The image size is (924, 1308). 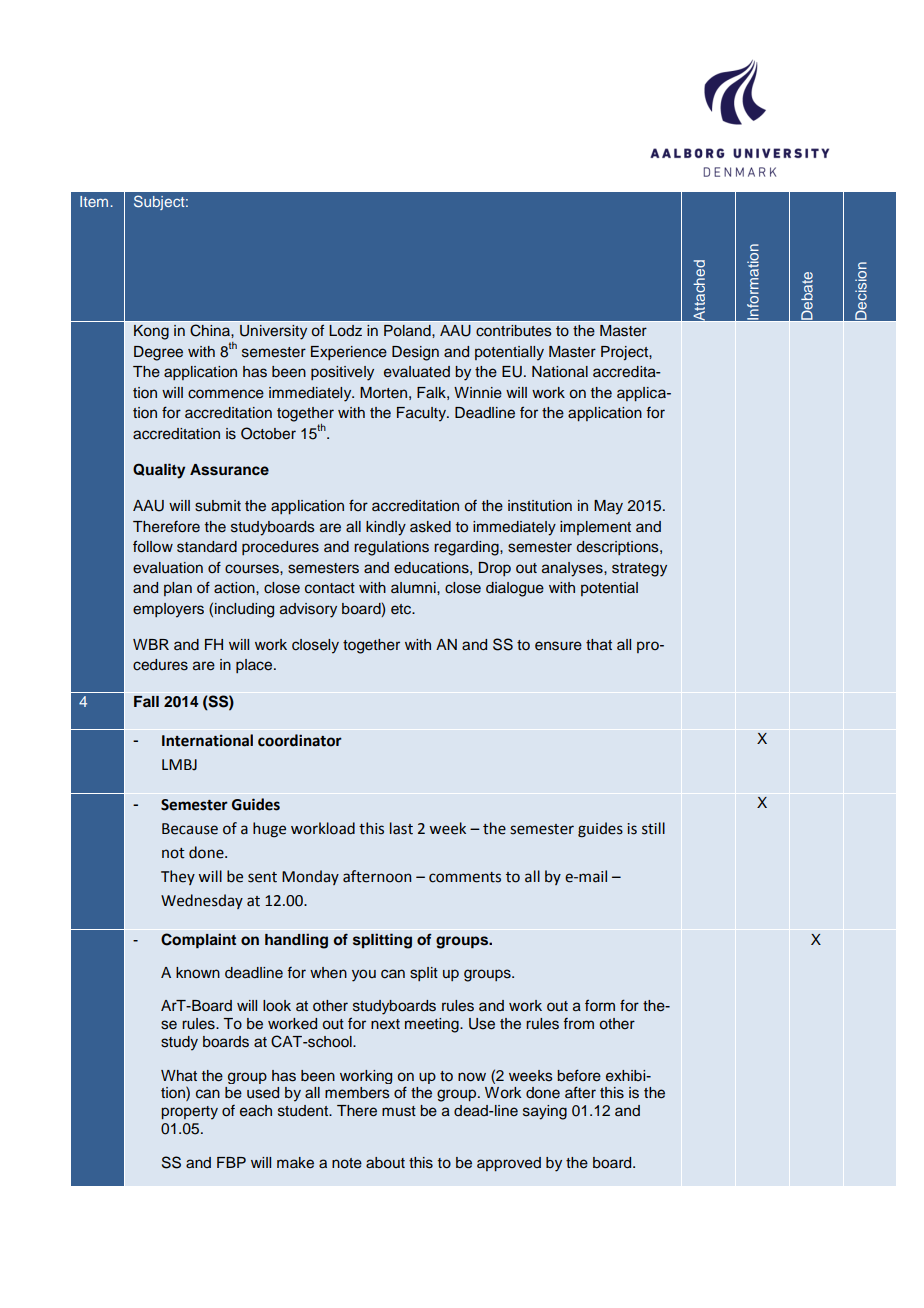 I want to click on Degree, so click(x=158, y=353).
